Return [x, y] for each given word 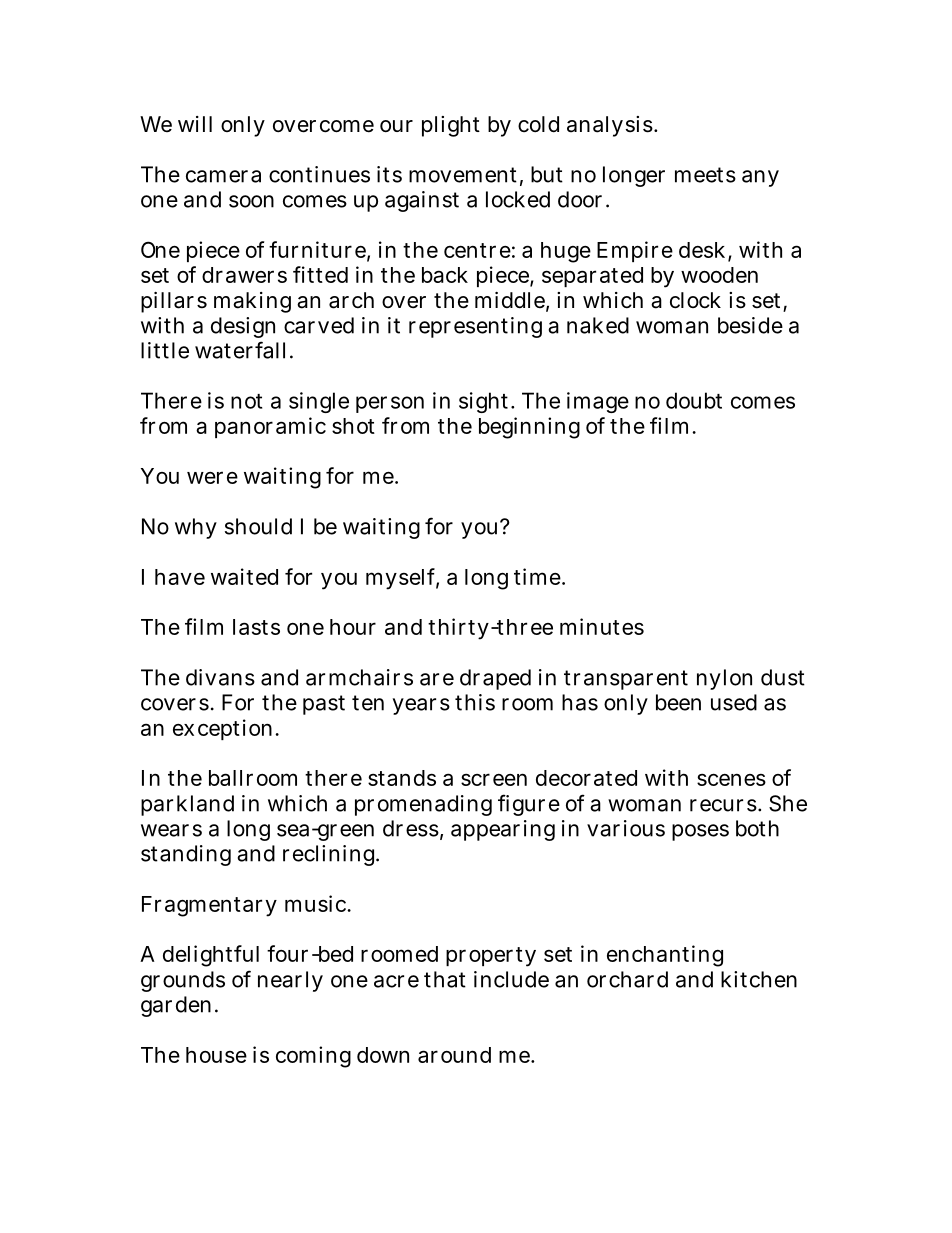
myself [400, 579]
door [580, 199]
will [195, 124]
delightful [211, 956]
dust [783, 677]
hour [353, 627]
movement [463, 175]
